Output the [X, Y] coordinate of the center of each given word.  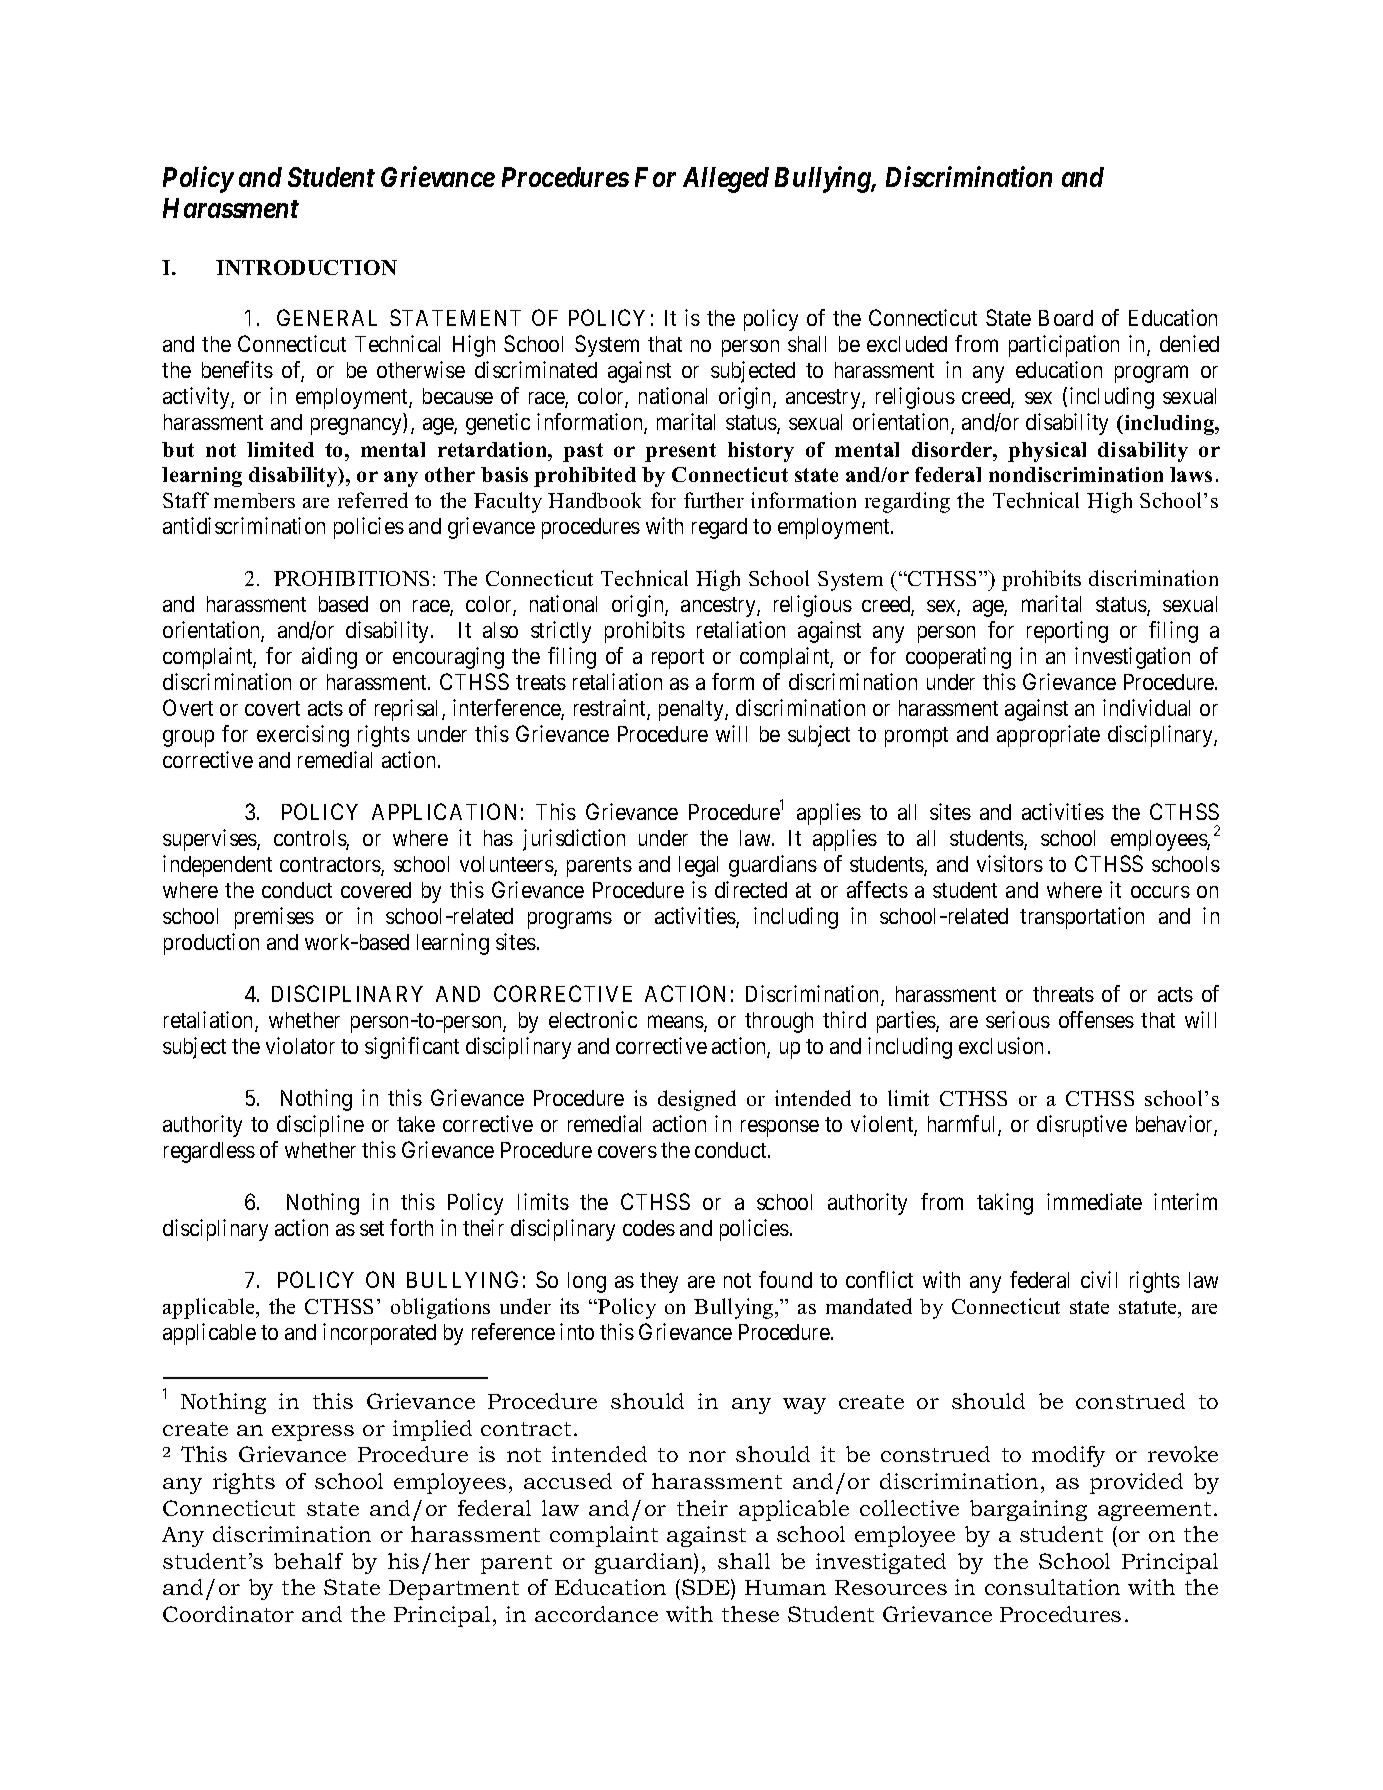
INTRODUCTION [306, 267]
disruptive [1082, 1126]
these [750, 1614]
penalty [692, 710]
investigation [1132, 658]
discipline [320, 1126]
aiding [329, 658]
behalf [308, 1561]
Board [1066, 318]
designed [697, 1100]
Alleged [726, 180]
